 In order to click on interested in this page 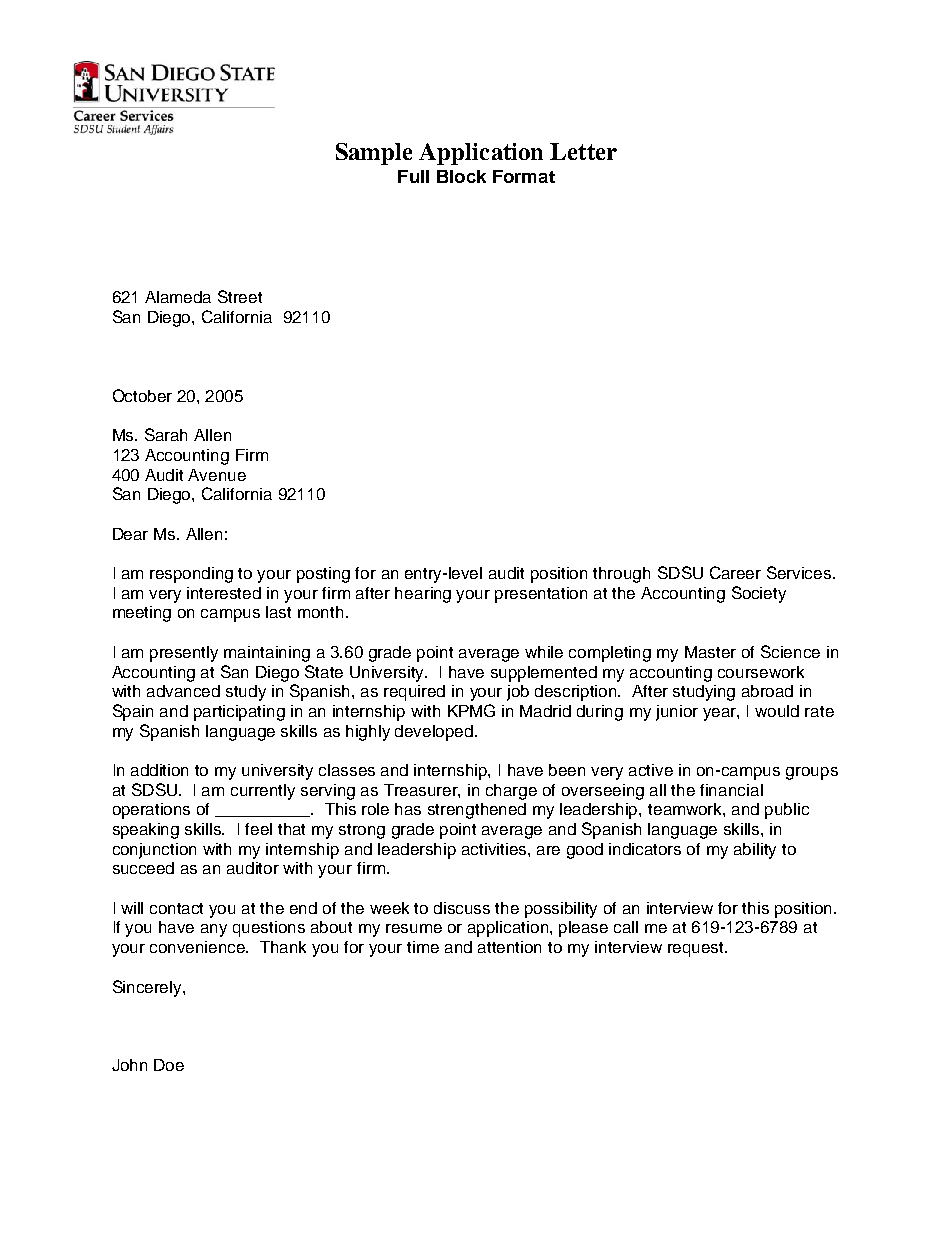, I will do `click(224, 593)`.
